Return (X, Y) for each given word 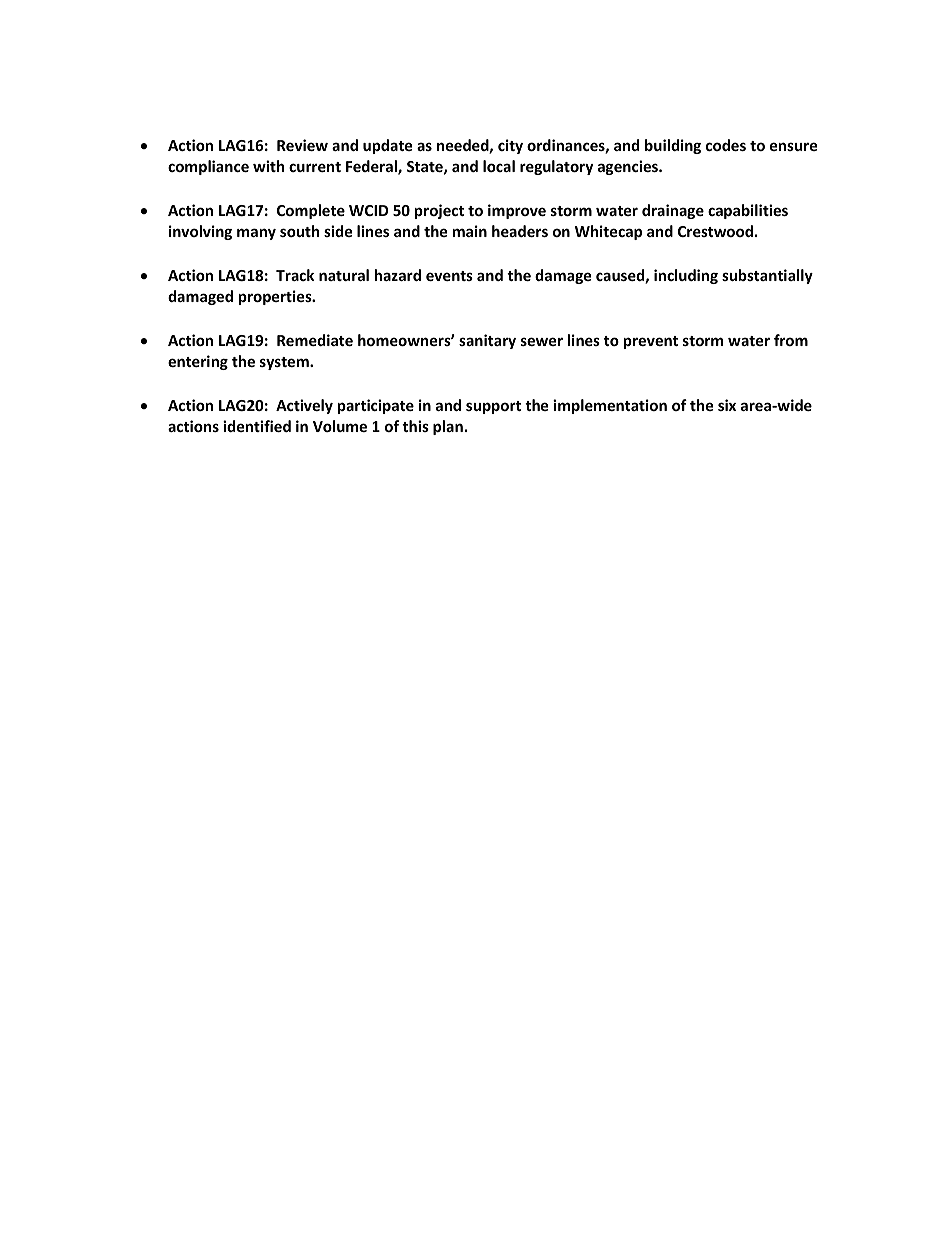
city (510, 146)
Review (302, 145)
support (493, 407)
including (686, 276)
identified (257, 426)
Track (295, 275)
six (727, 405)
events (449, 276)
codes (726, 145)
